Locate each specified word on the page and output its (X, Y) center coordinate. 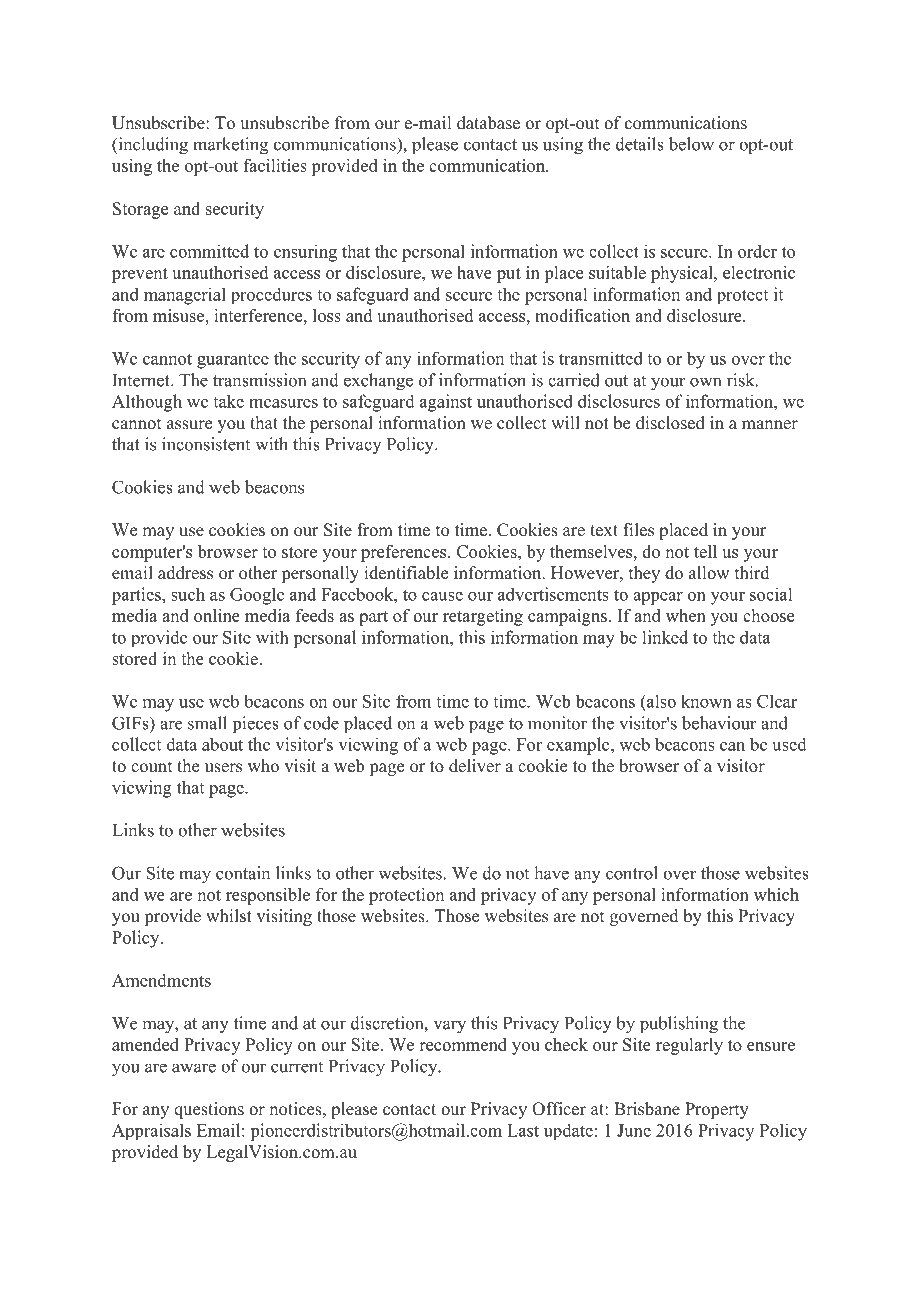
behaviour (719, 723)
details (640, 144)
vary (450, 1027)
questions (209, 1110)
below (691, 144)
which (776, 894)
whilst (229, 916)
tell (705, 551)
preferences (405, 553)
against (446, 403)
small (207, 723)
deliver (475, 766)
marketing (230, 146)
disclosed (670, 423)
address (185, 573)
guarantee (233, 361)
